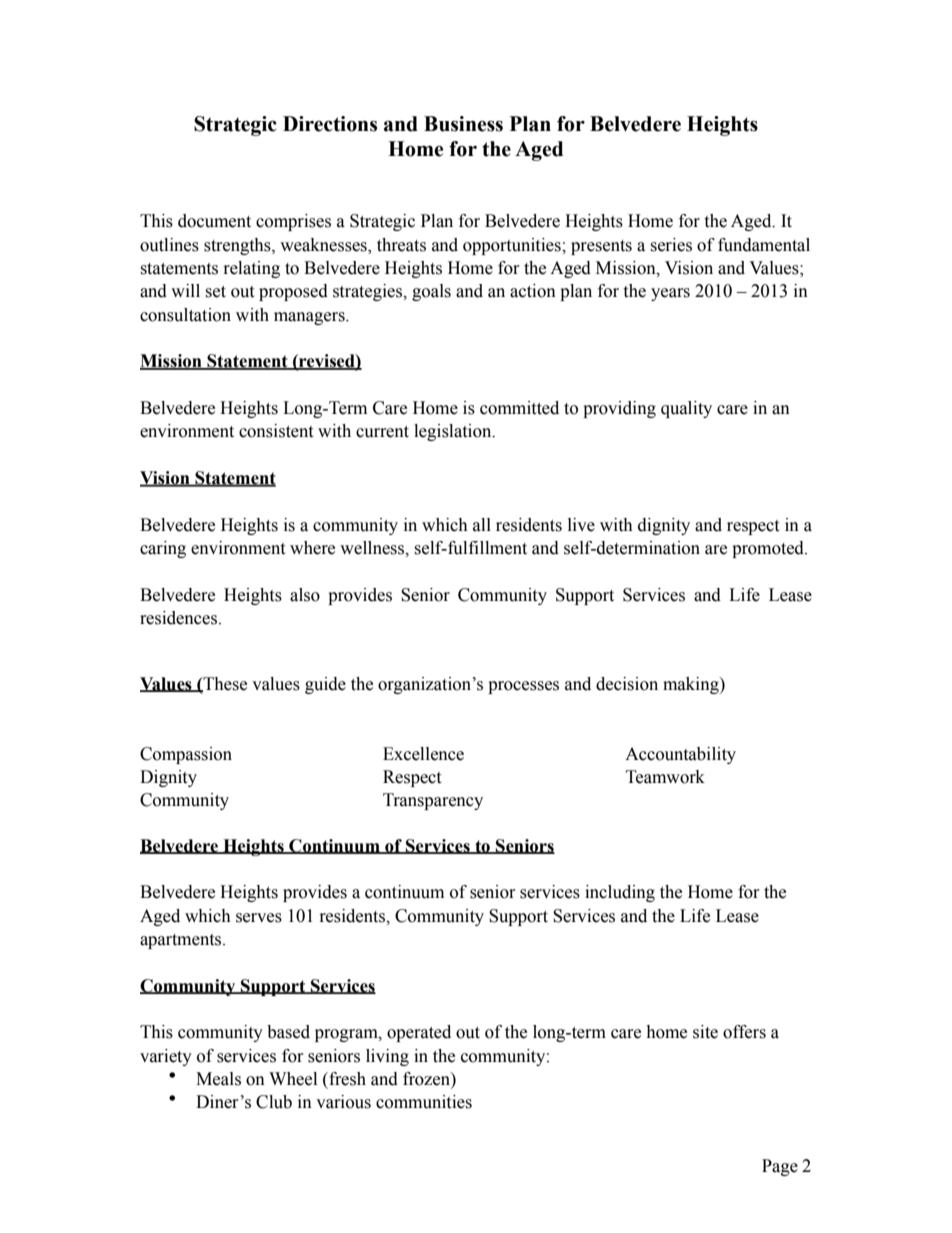 The height and width of the page is (1233, 952). What do you see at coordinates (163, 549) in the page?
I see `caring` at bounding box center [163, 549].
